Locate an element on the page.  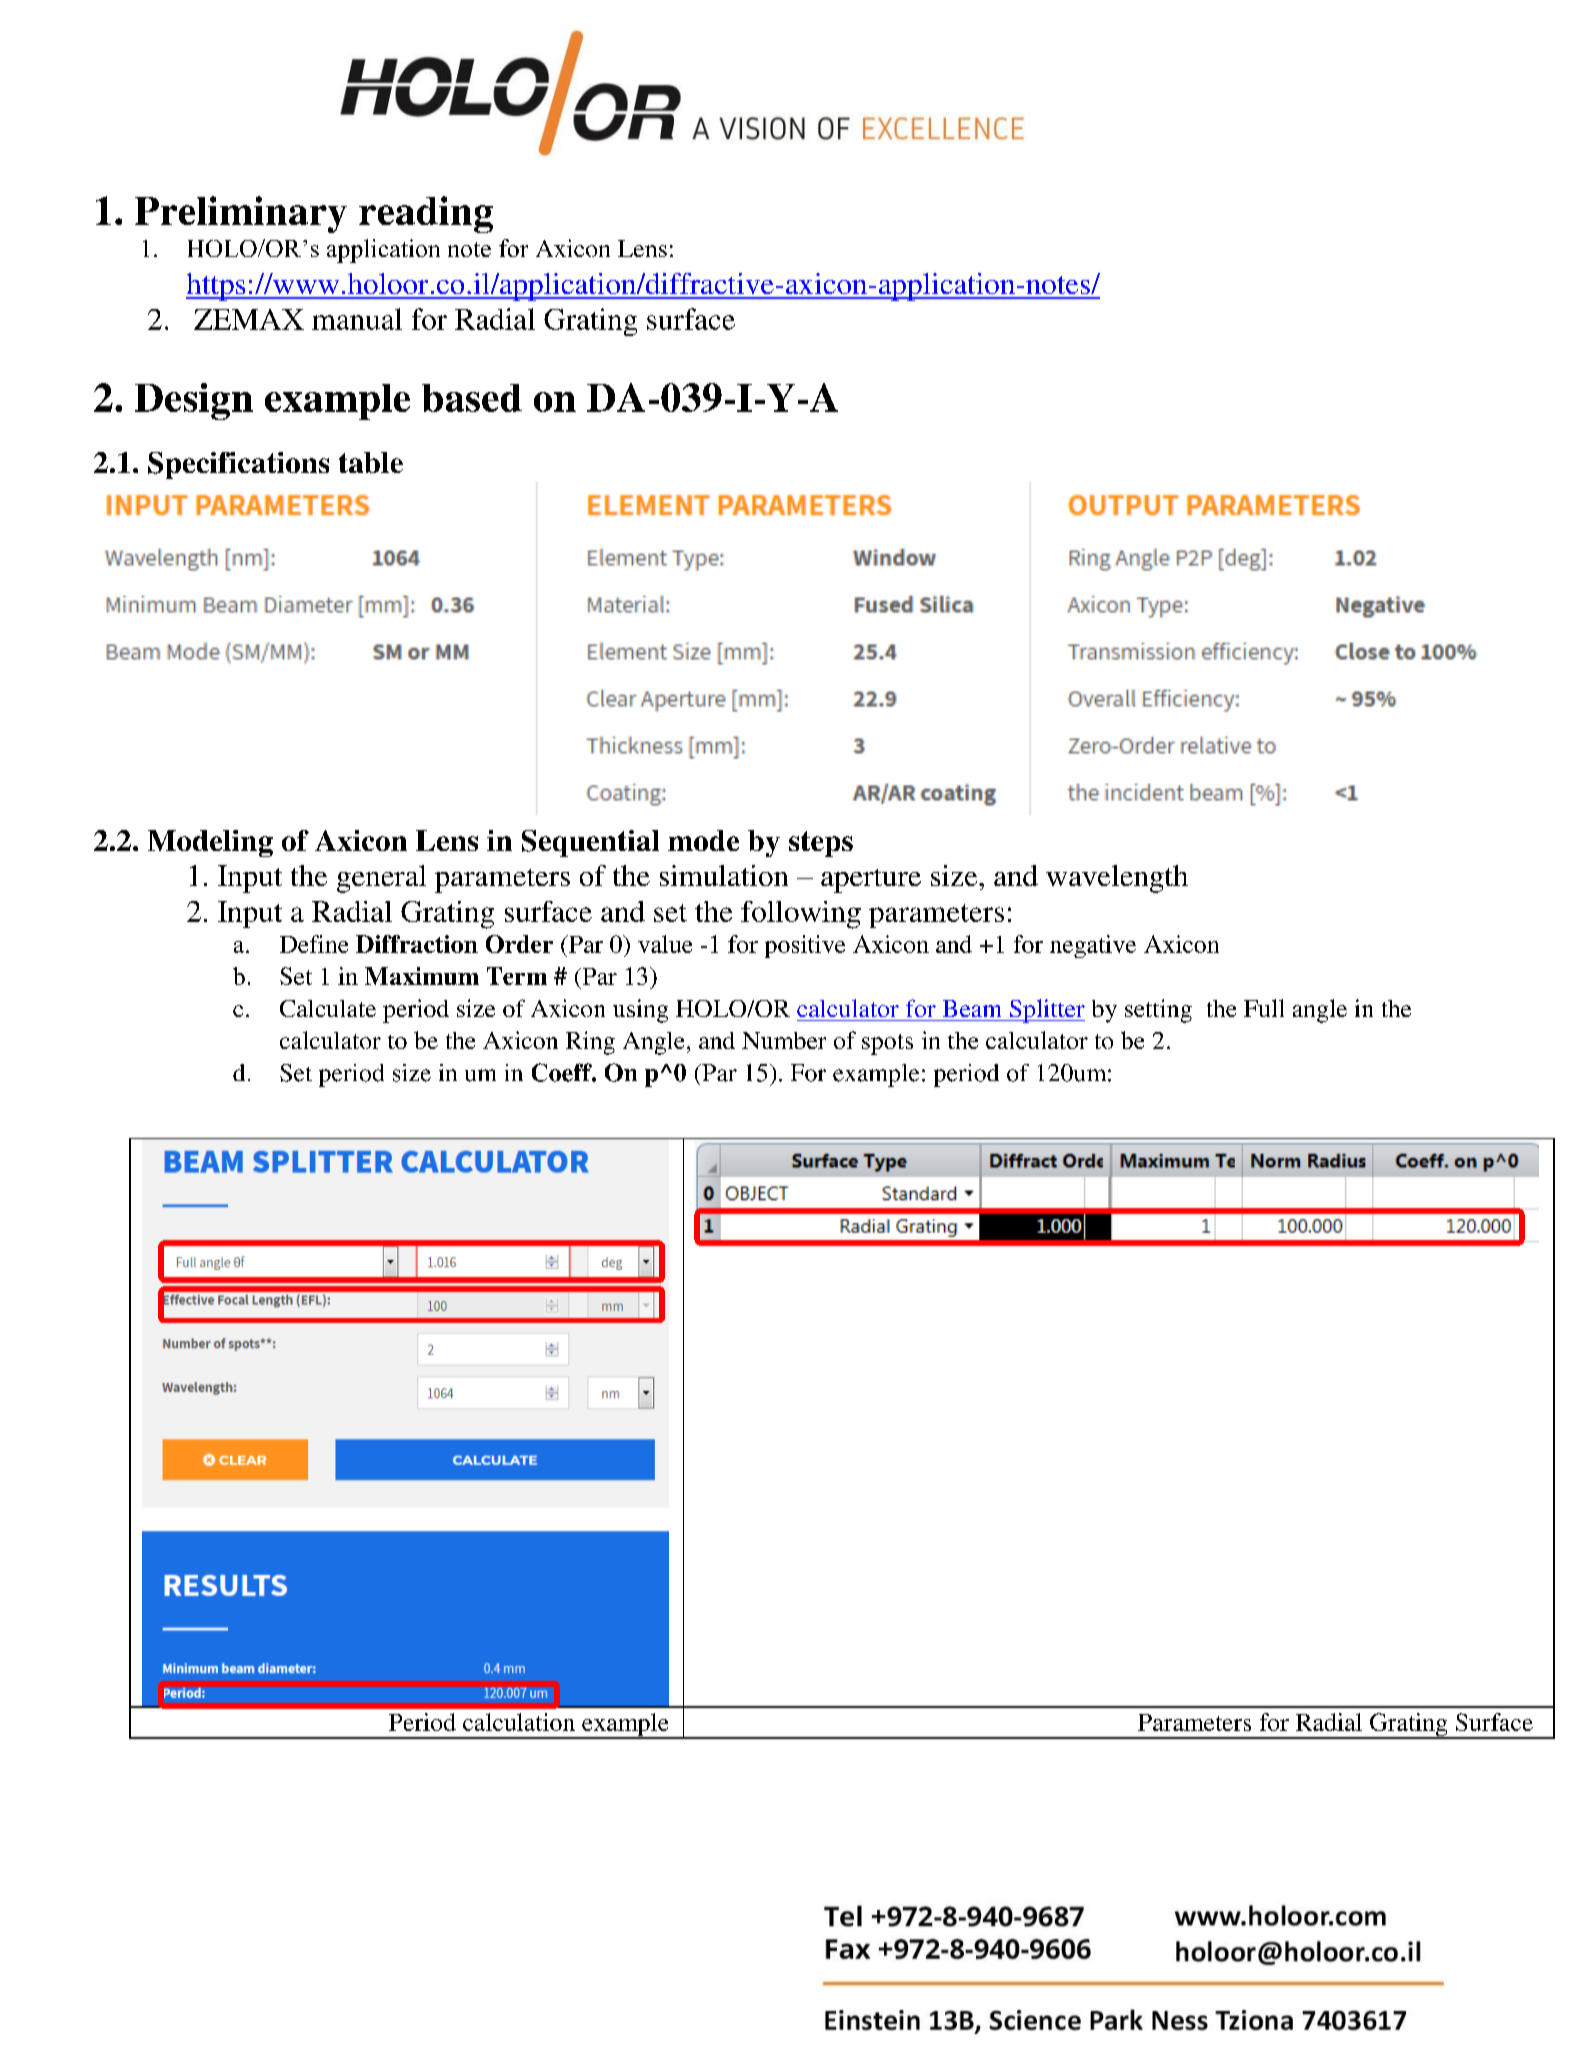
manual is located at coordinates (357, 319).
